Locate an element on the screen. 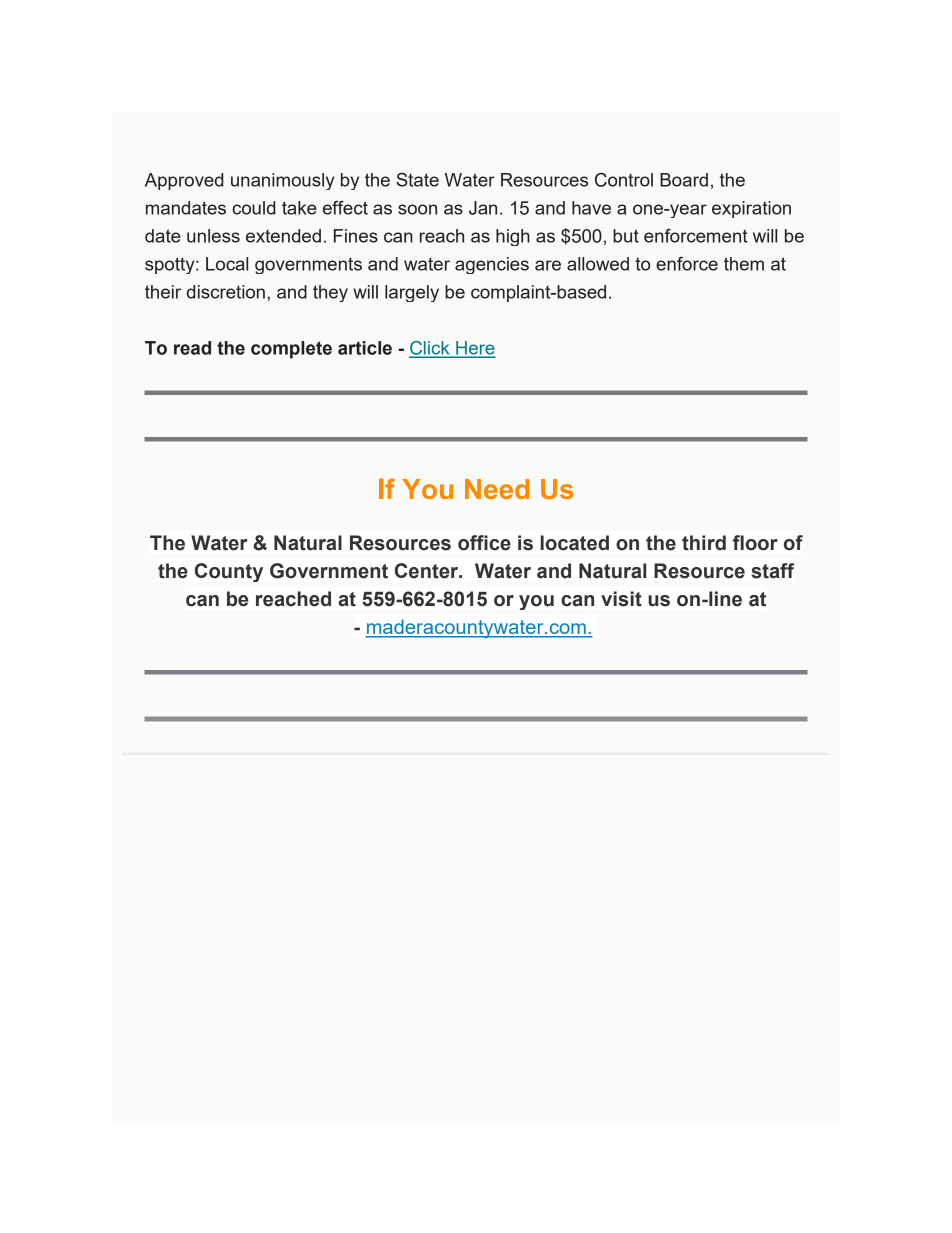  them is located at coordinates (744, 264).
